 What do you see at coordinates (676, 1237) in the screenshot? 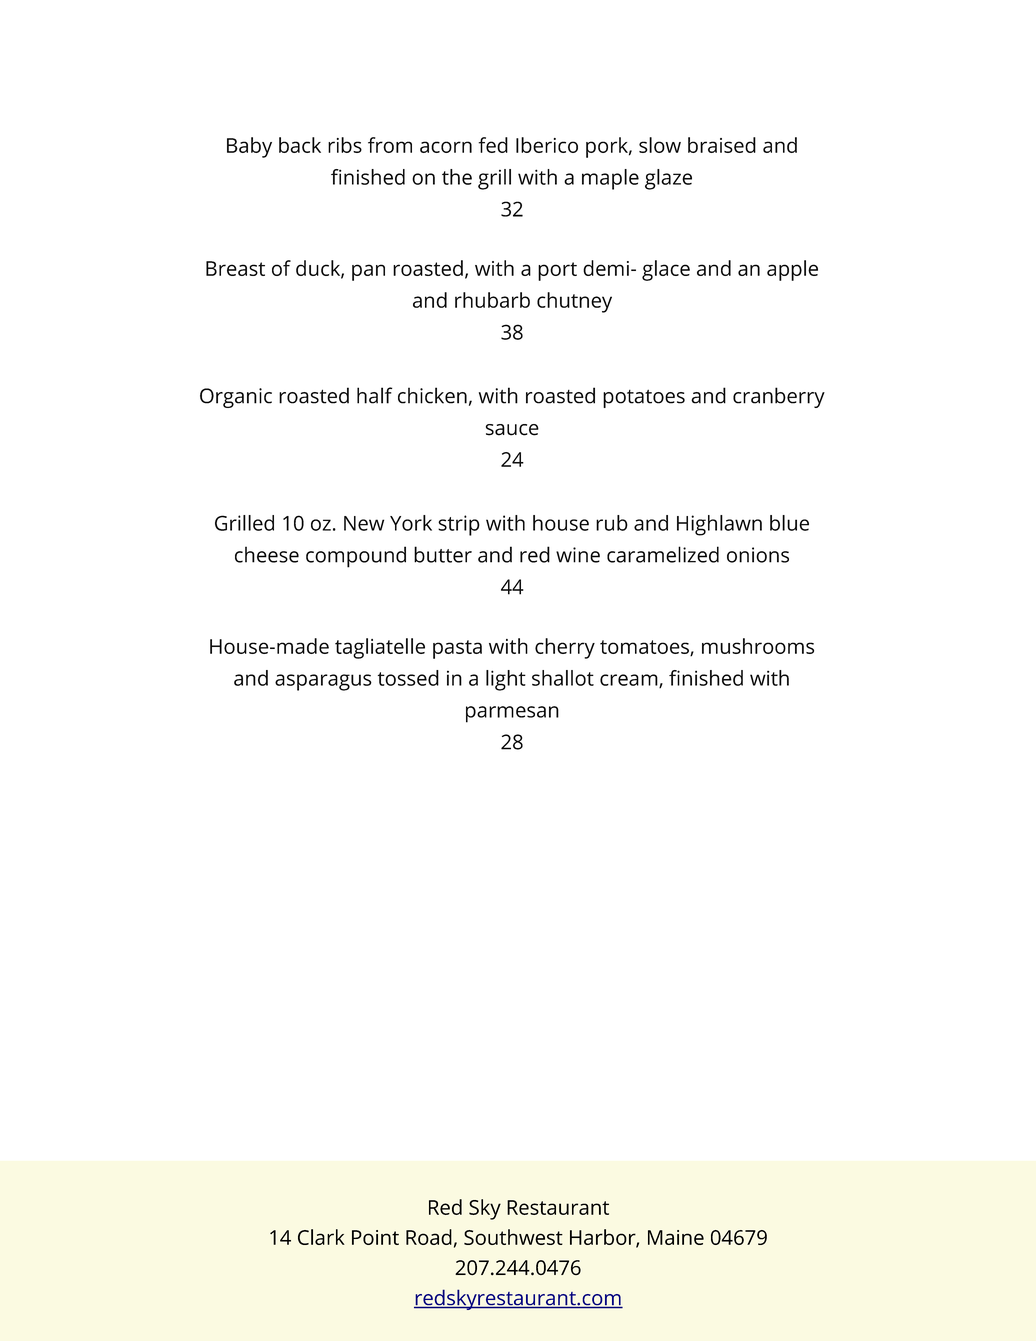
I see `Maine` at bounding box center [676, 1237].
